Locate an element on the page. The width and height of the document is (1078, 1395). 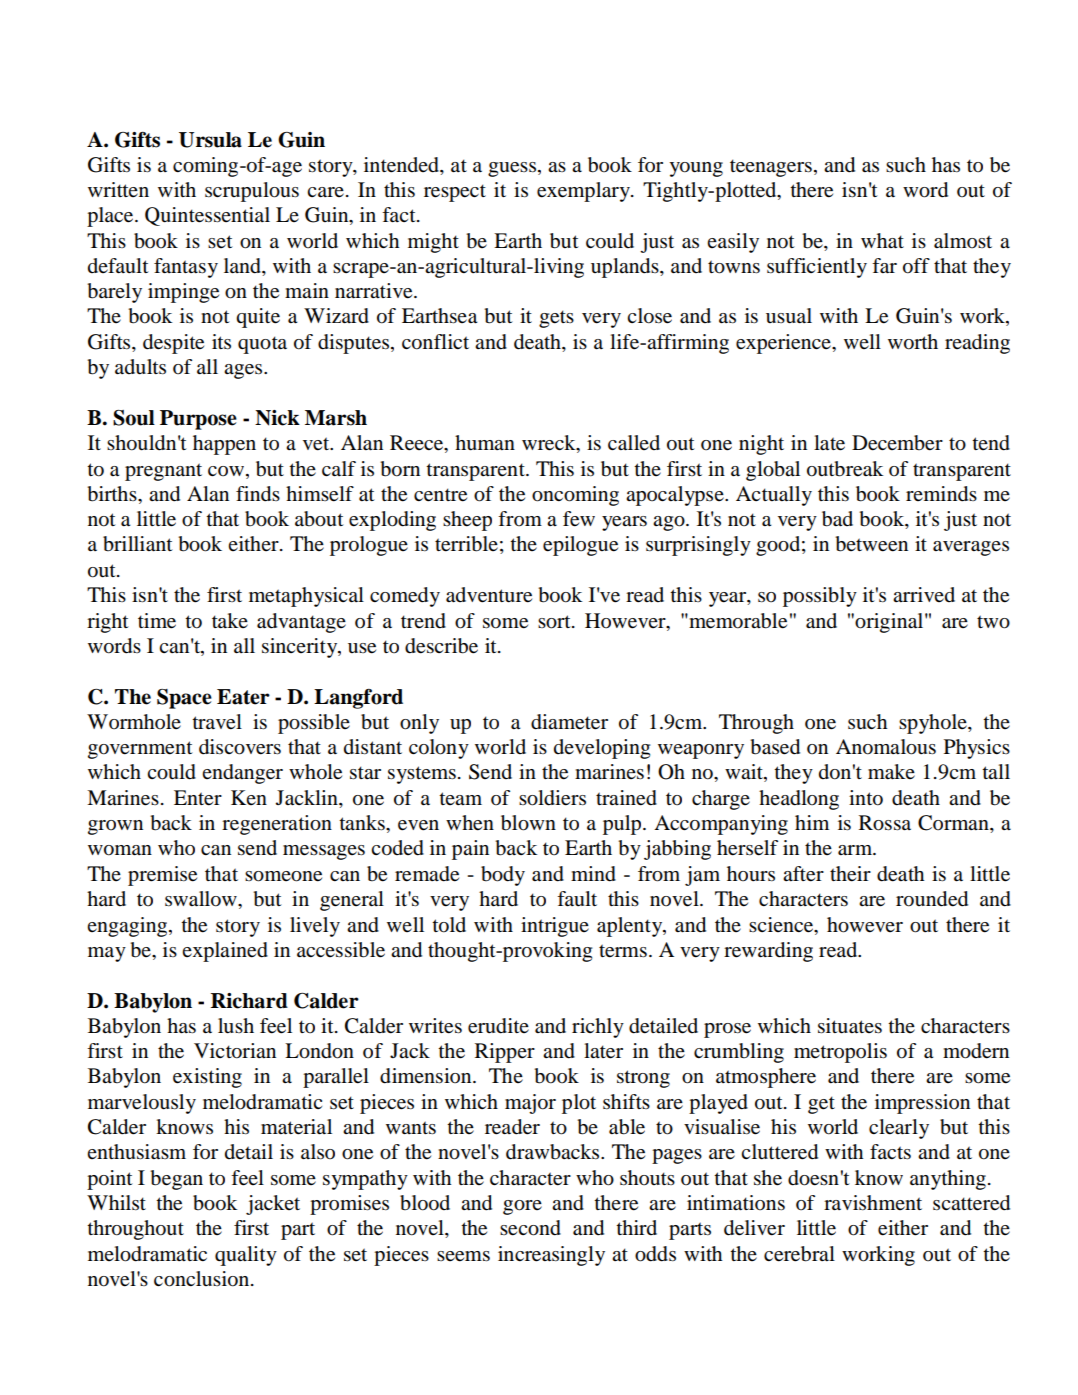
December is located at coordinates (897, 443).
